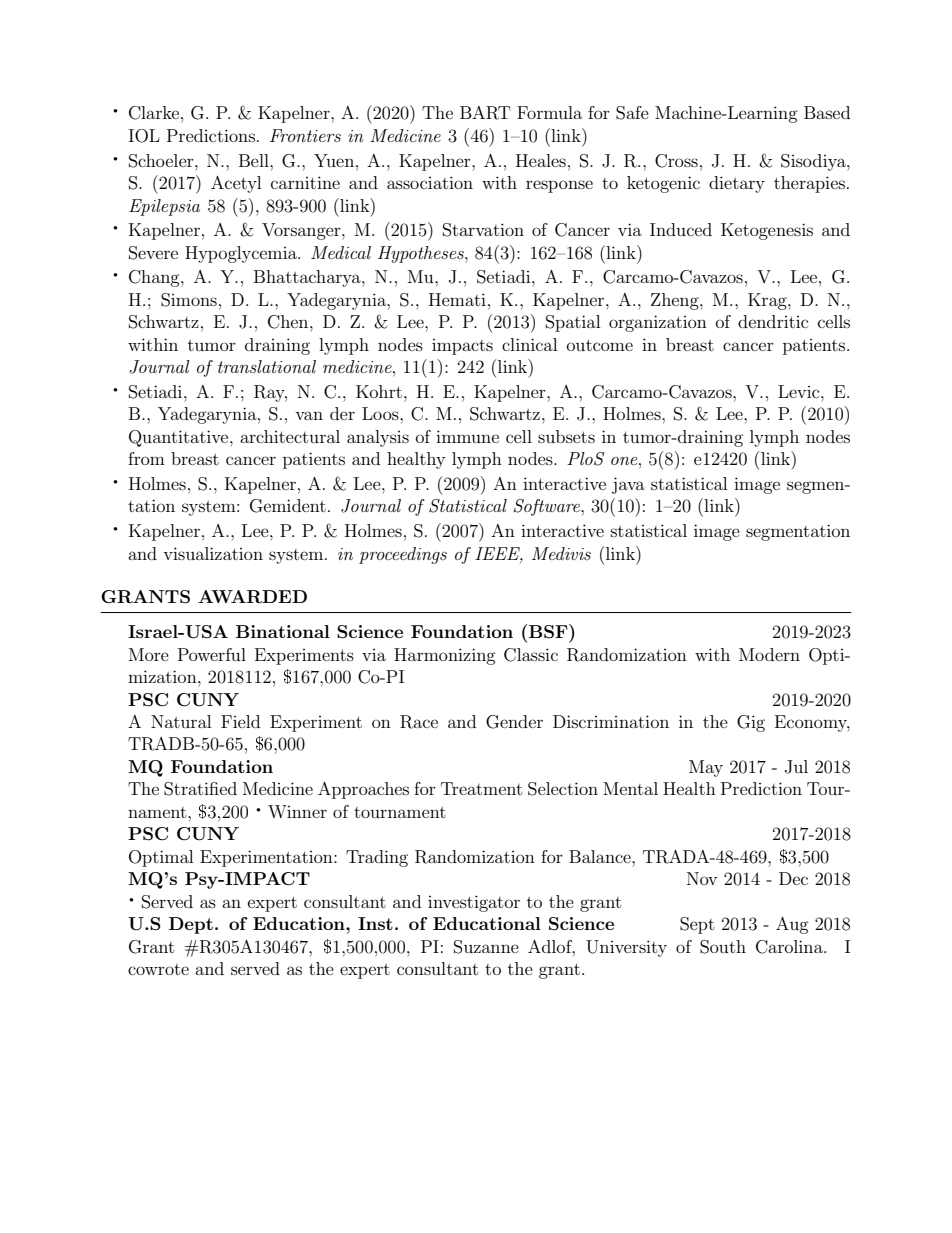 Image resolution: width=952 pixels, height=1233 pixels. Describe the element at coordinates (289, 322) in the document. I see `Chen` at that location.
